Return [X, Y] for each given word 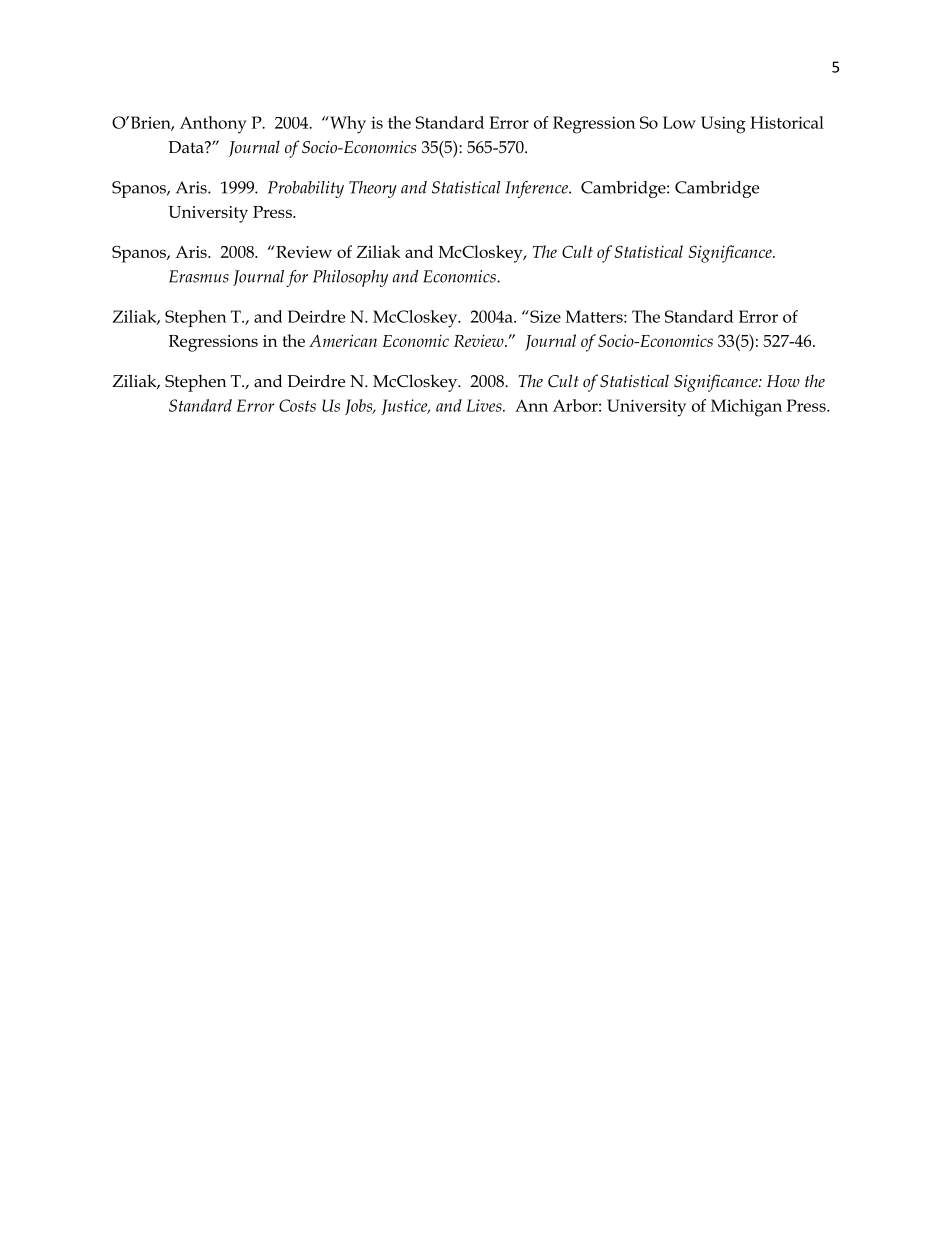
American [343, 340]
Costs [297, 405]
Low [679, 122]
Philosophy [350, 278]
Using [723, 125]
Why [347, 125]
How [783, 381]
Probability [306, 189]
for [297, 278]
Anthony [213, 125]
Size [544, 316]
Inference [537, 189]
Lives [485, 405]
